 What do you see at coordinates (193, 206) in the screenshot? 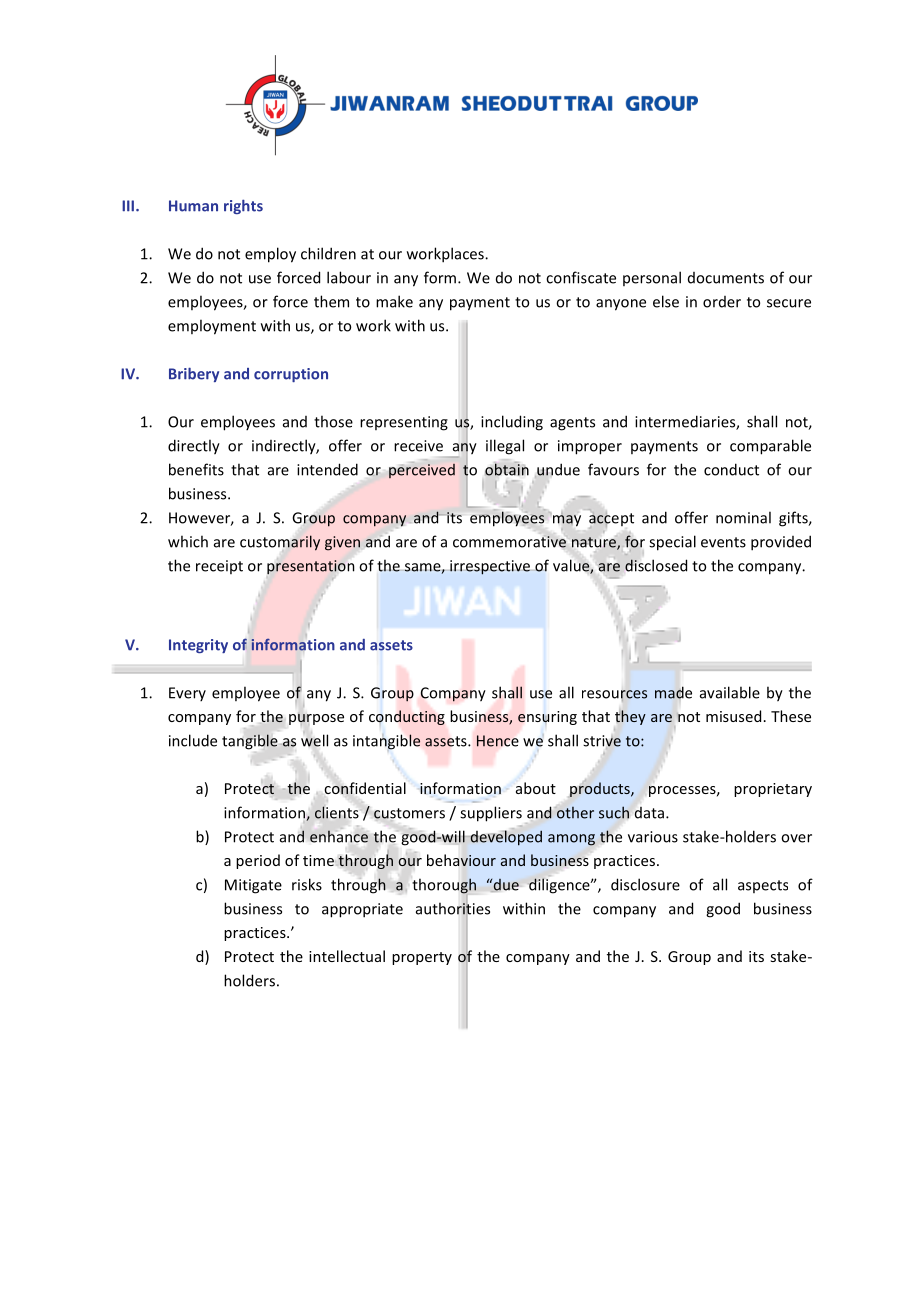
I see `Human` at bounding box center [193, 206].
